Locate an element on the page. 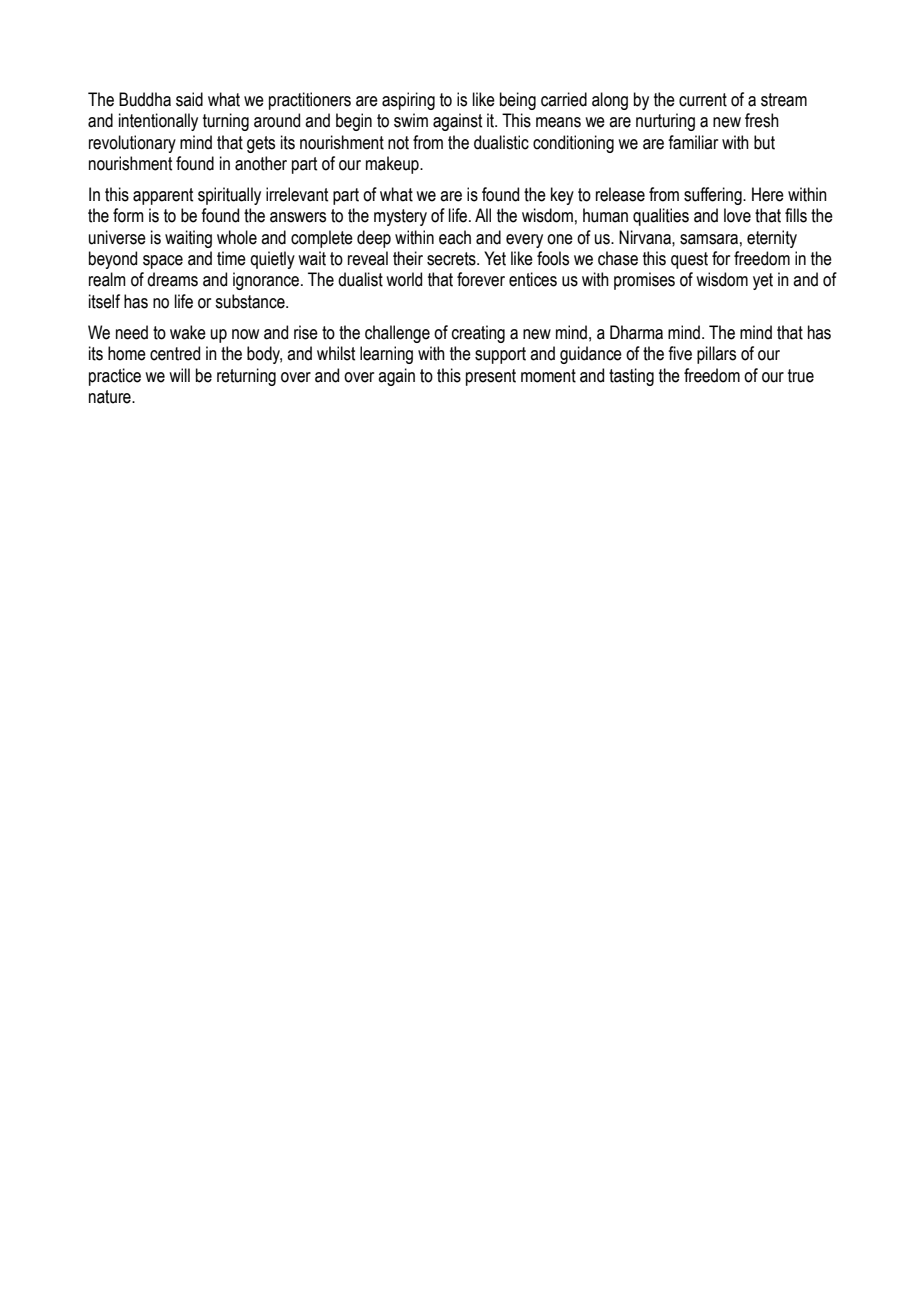 The image size is (924, 1308). forever is located at coordinates (481, 279).
